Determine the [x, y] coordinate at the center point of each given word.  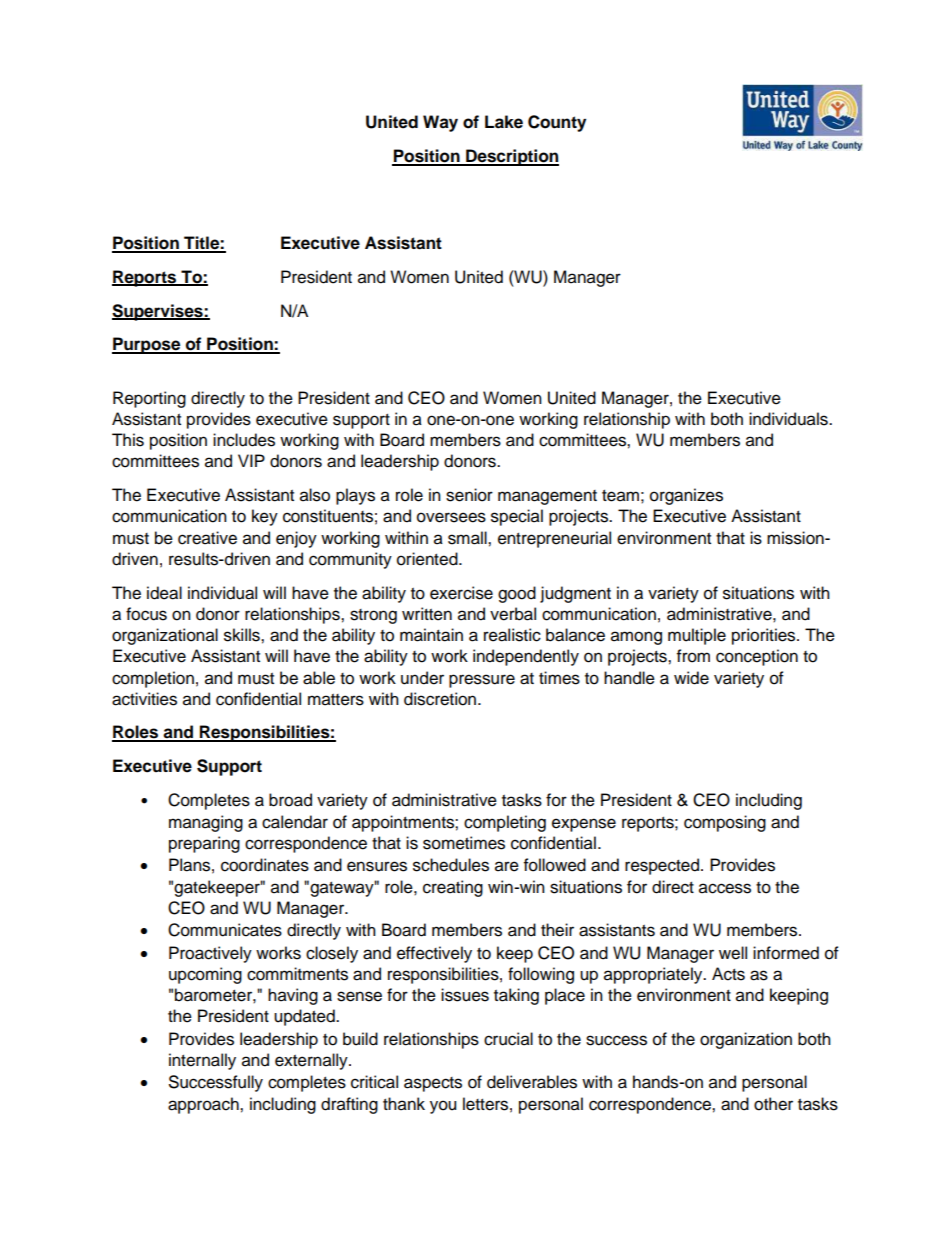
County [557, 123]
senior [469, 495]
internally [202, 1061]
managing [206, 823]
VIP [251, 460]
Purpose [147, 345]
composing [725, 823]
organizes [686, 496]
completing [505, 823]
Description [511, 157]
